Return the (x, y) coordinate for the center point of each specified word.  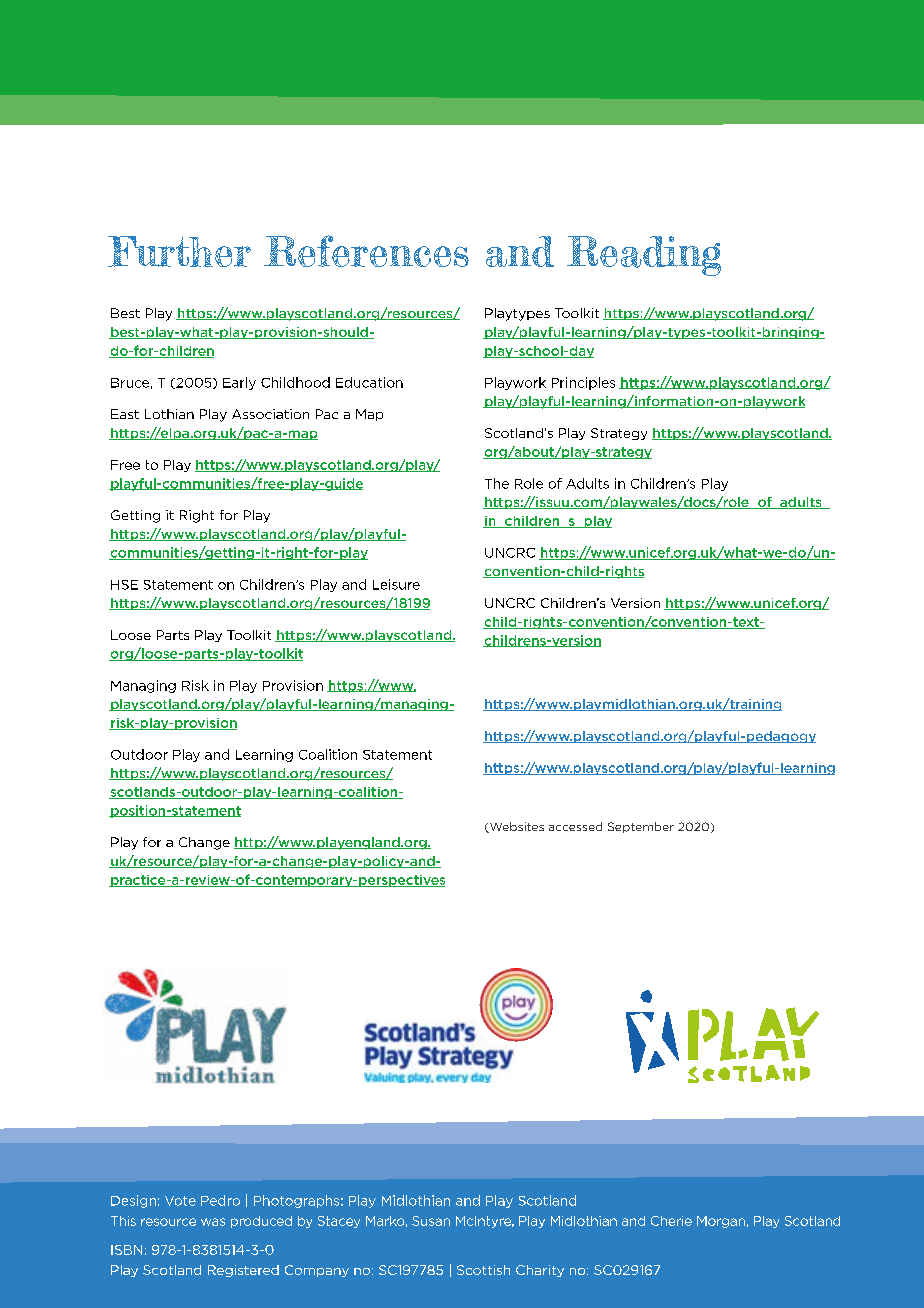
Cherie (671, 1221)
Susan (431, 1221)
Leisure (396, 584)
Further (179, 251)
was (213, 1222)
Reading (644, 256)
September (641, 827)
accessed (575, 826)
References (366, 251)
